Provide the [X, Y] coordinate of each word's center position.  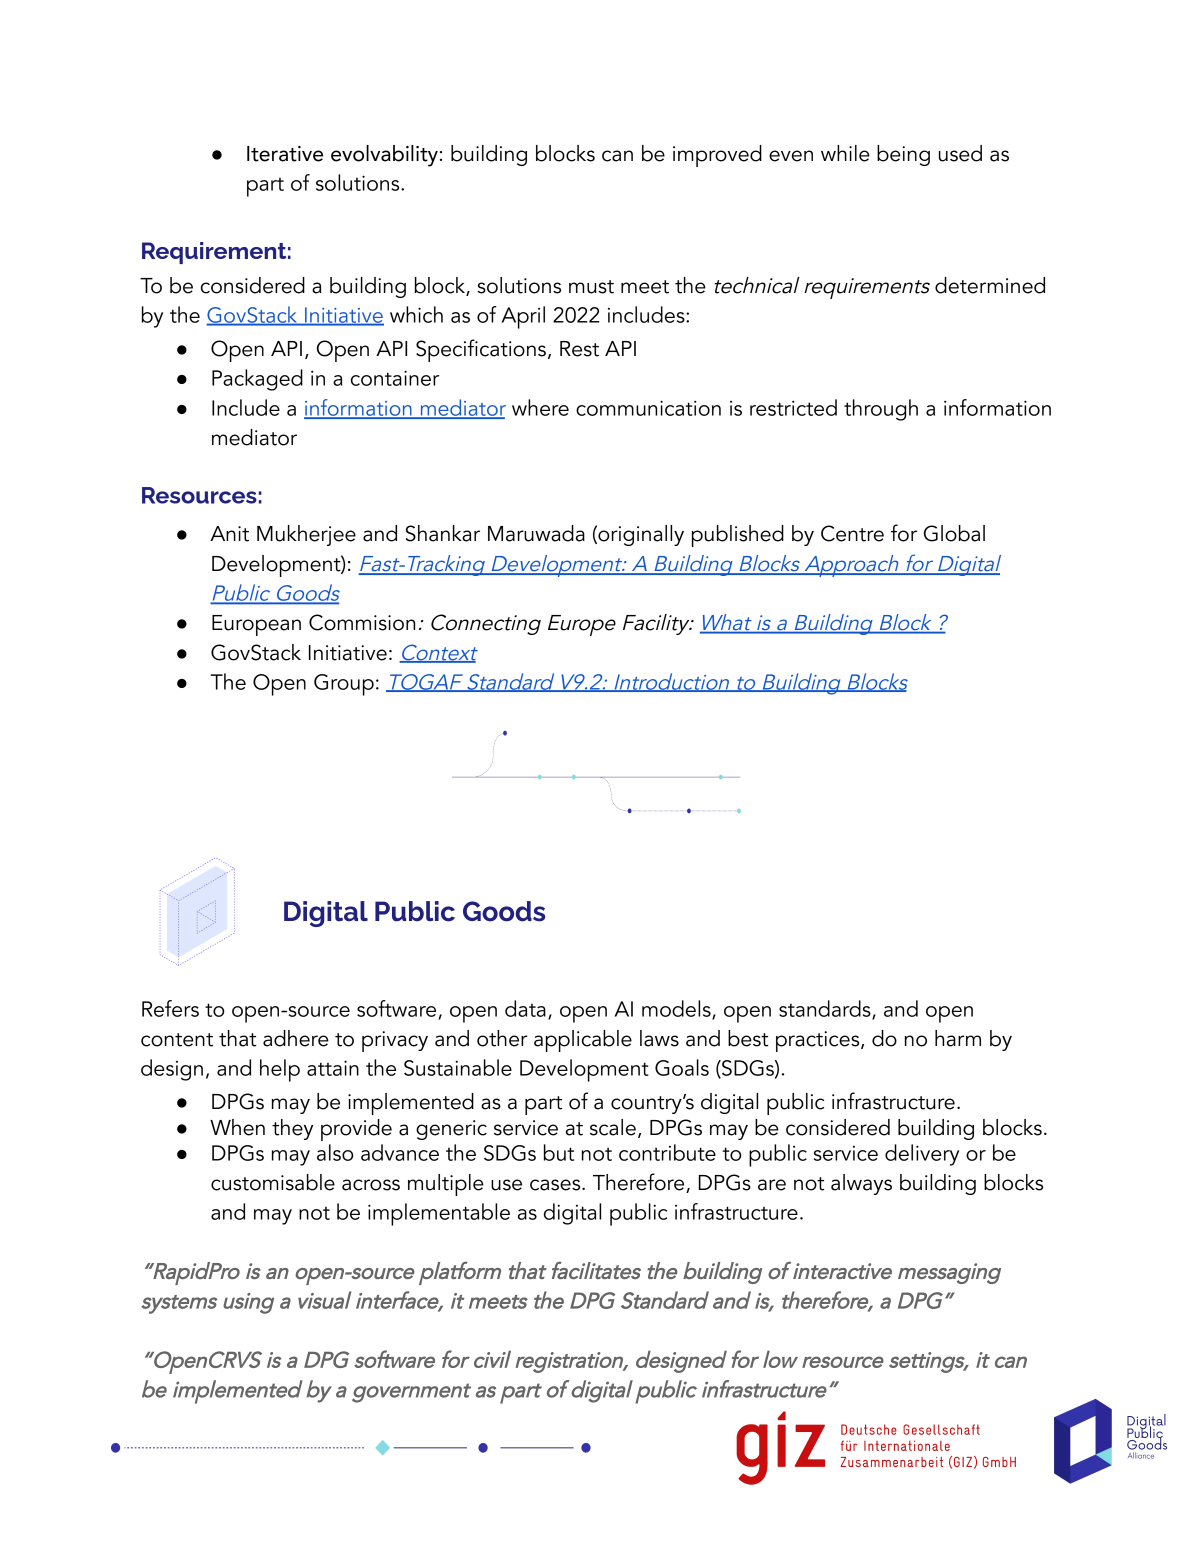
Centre [852, 533]
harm [958, 1038]
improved [717, 156]
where [540, 407]
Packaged [257, 380]
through [881, 410]
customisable [273, 1182]
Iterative [285, 154]
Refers [170, 1008]
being [903, 155]
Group [344, 685]
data [525, 1008]
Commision [362, 622]
